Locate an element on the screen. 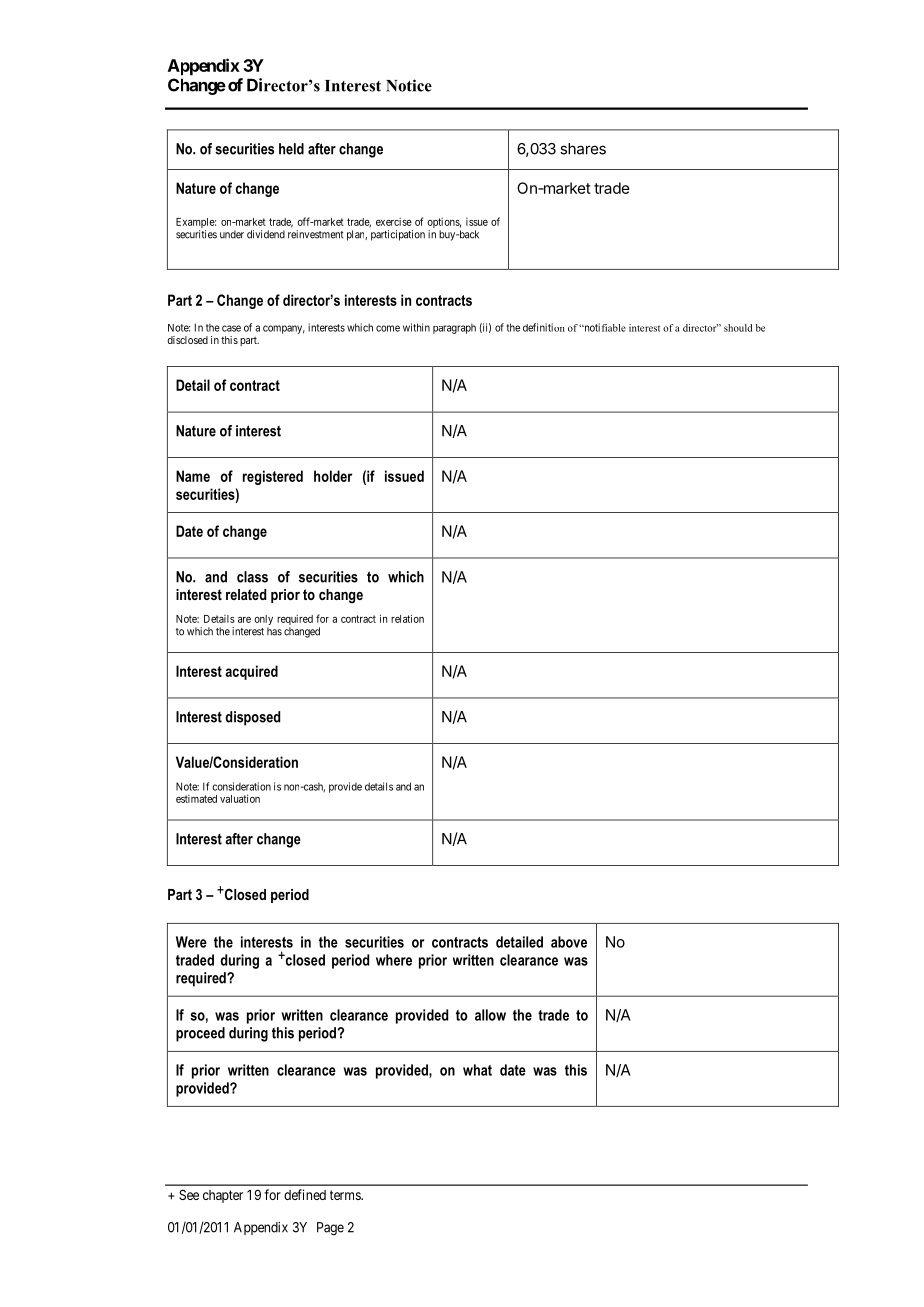 This screenshot has height=1307, width=924. chapter is located at coordinates (223, 1196).
